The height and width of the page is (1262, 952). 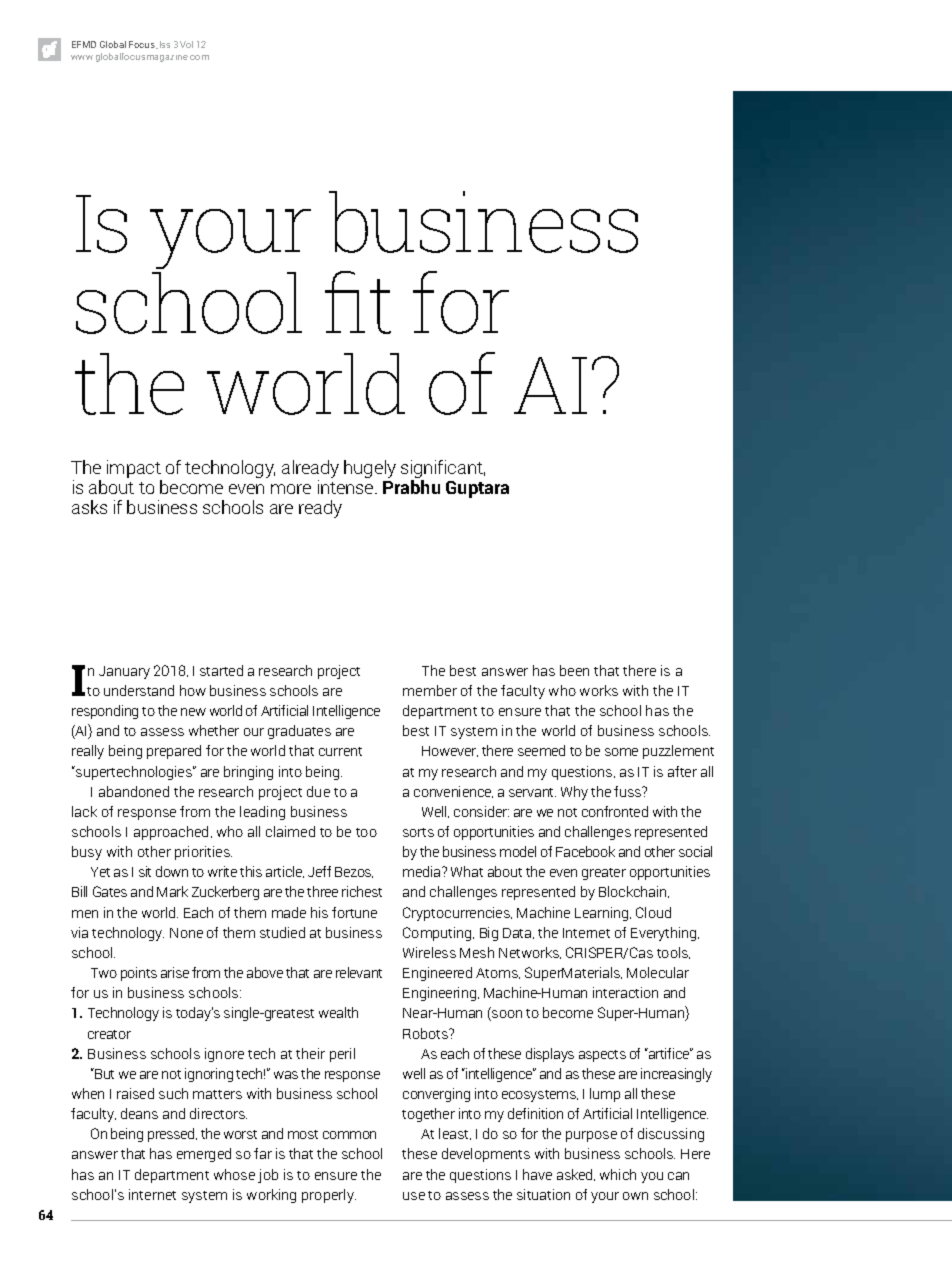 I want to click on impact, so click(x=134, y=470).
